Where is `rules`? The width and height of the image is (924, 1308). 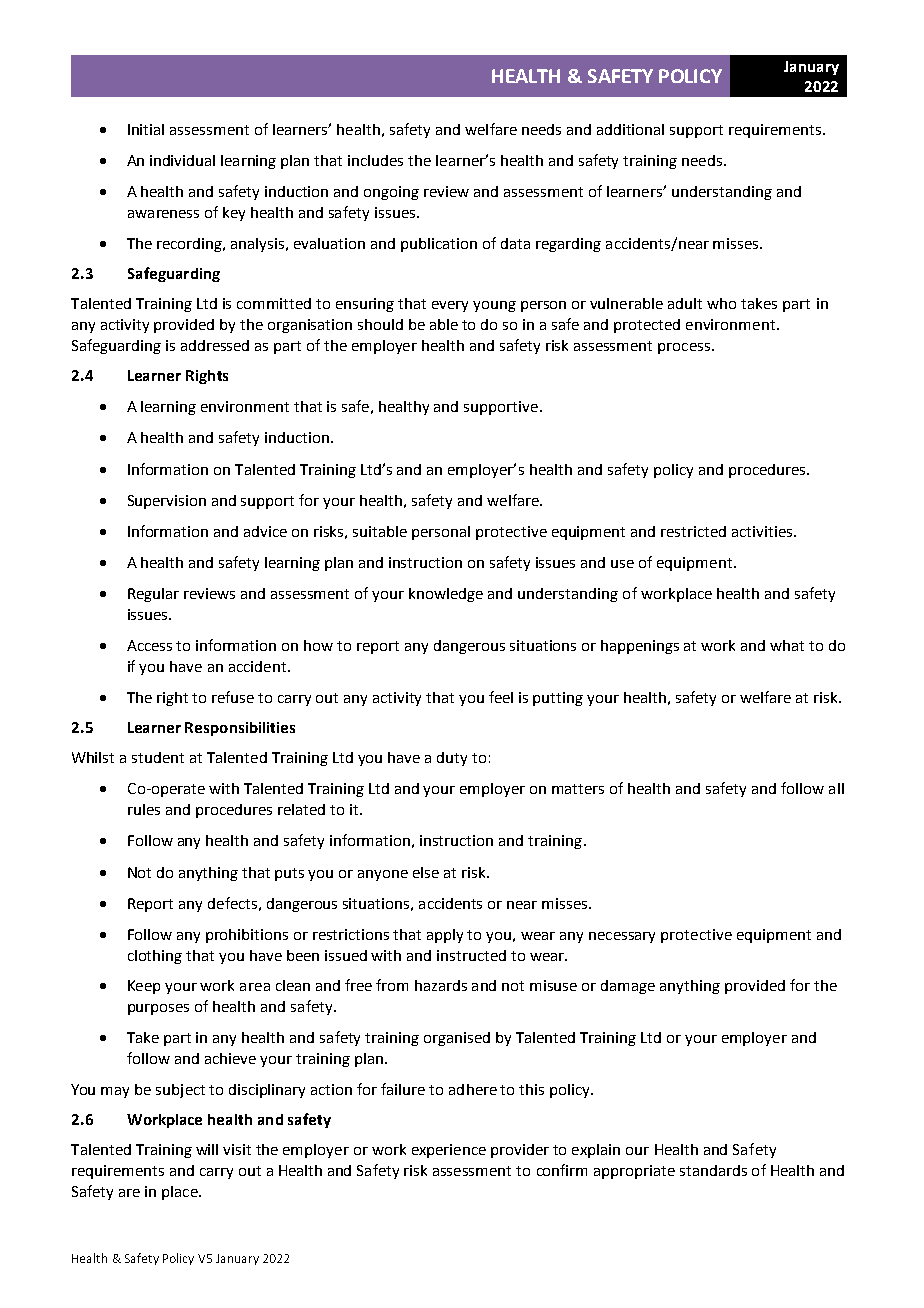
rules is located at coordinates (144, 809).
